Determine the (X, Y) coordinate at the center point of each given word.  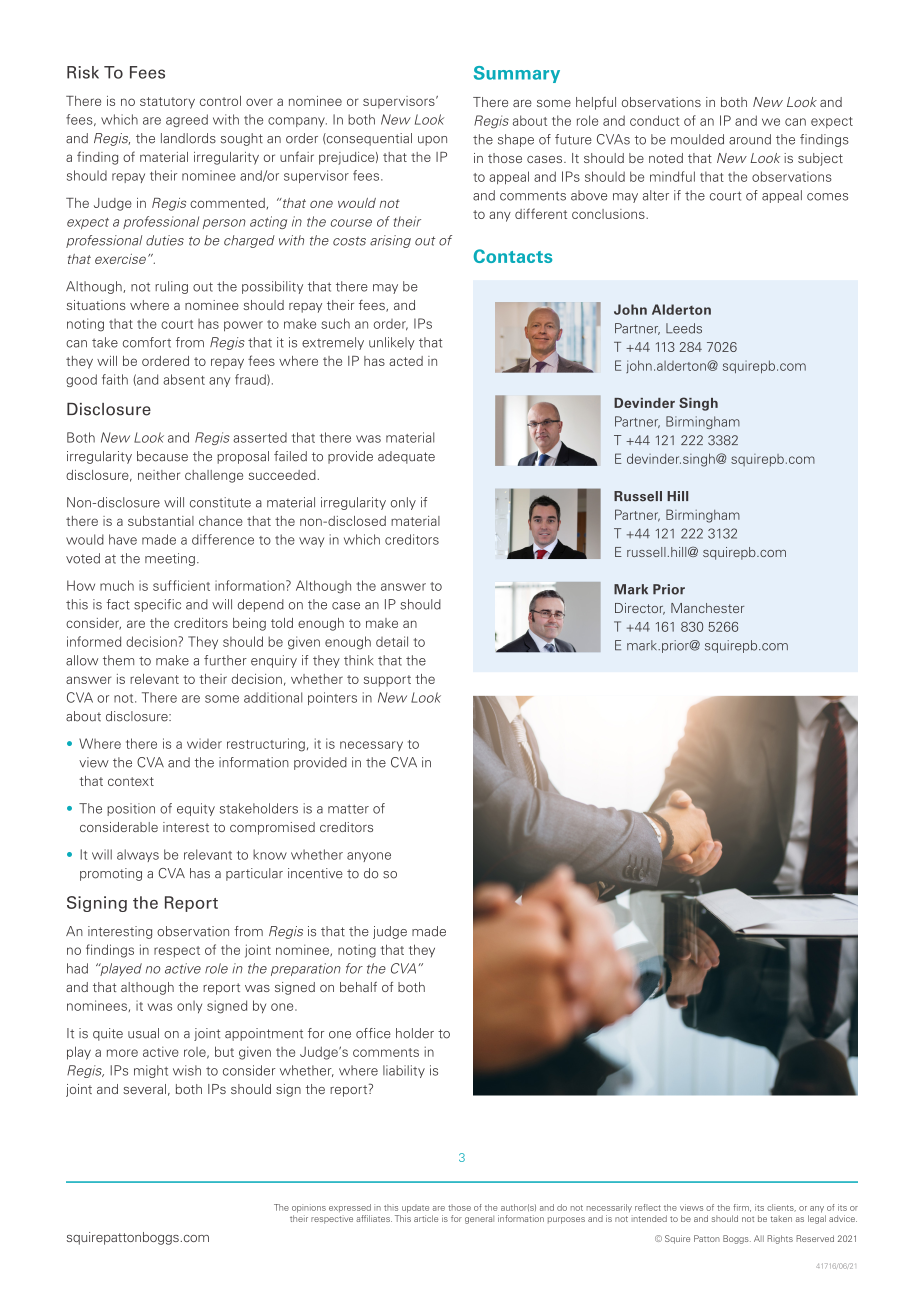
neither (159, 475)
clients (781, 1208)
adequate (406, 457)
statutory (167, 103)
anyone (369, 857)
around (750, 139)
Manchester (707, 608)
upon (432, 141)
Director (640, 609)
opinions (309, 1208)
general (479, 1220)
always (138, 855)
